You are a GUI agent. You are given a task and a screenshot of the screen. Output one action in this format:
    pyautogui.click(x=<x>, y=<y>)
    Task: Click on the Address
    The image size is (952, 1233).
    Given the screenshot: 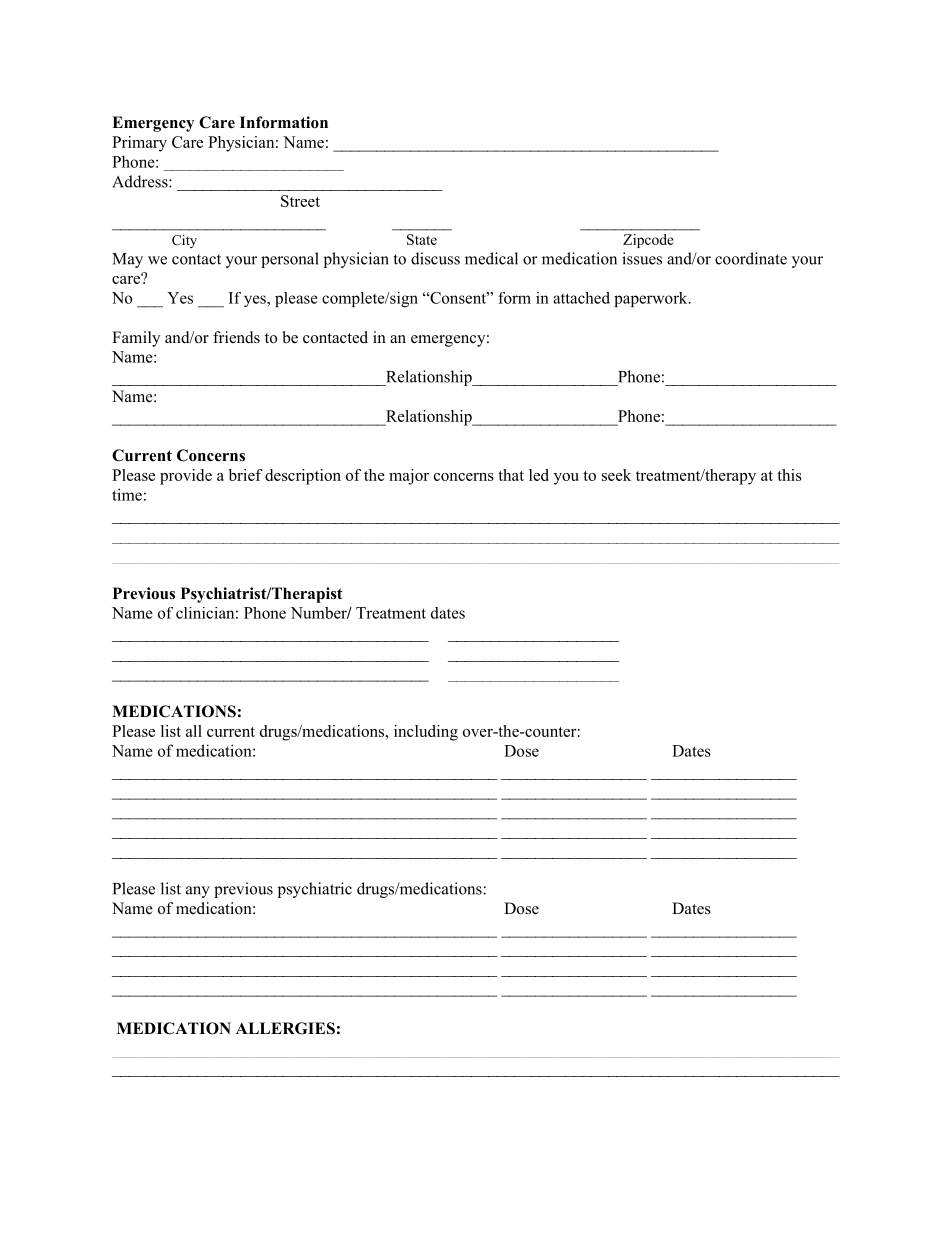 What is the action you would take?
    pyautogui.click(x=141, y=181)
